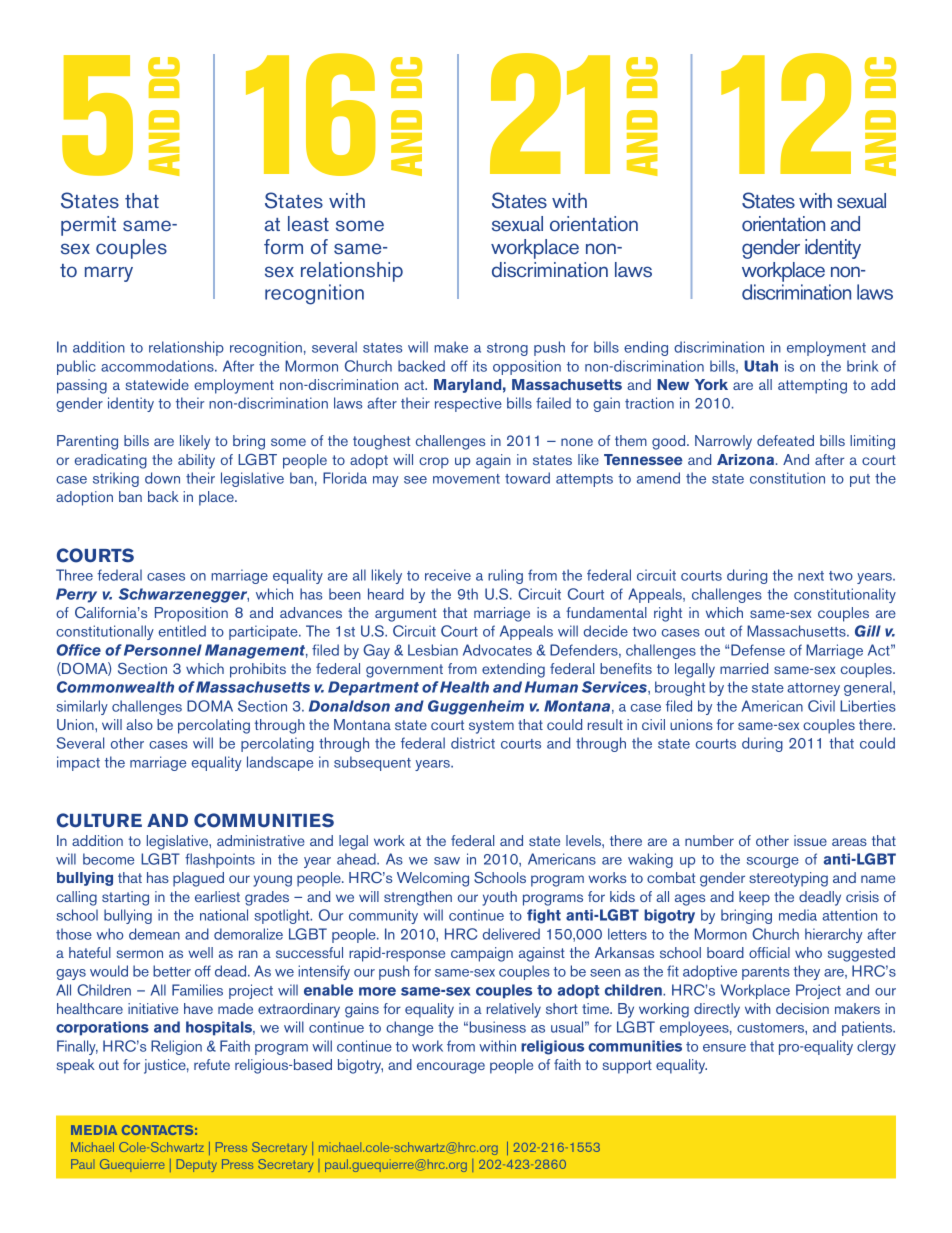 The width and height of the screenshot is (952, 1233). Describe the element at coordinates (197, 1165) in the screenshot. I see `Deputy` at that location.
